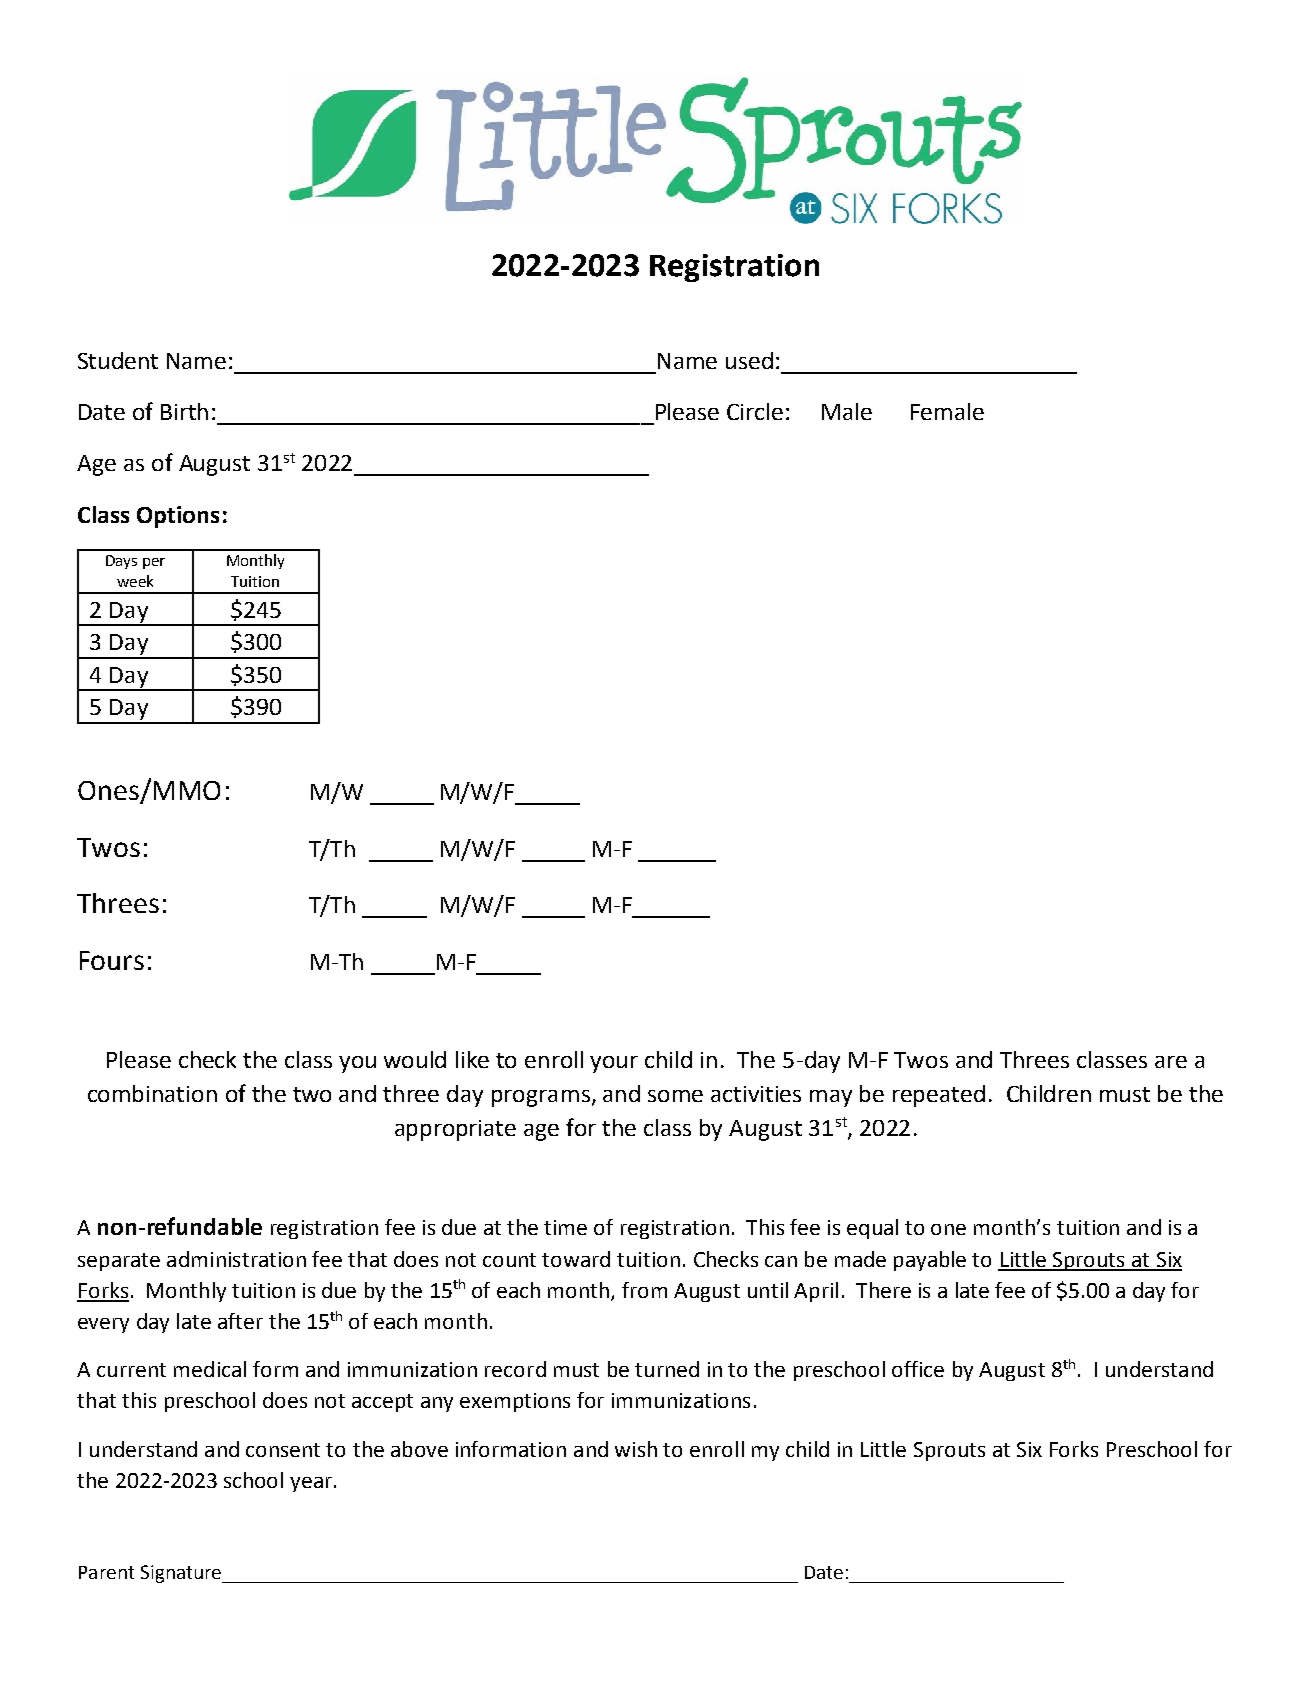 The height and width of the screenshot is (1698, 1312). What do you see at coordinates (135, 581) in the screenshot?
I see `week` at bounding box center [135, 581].
